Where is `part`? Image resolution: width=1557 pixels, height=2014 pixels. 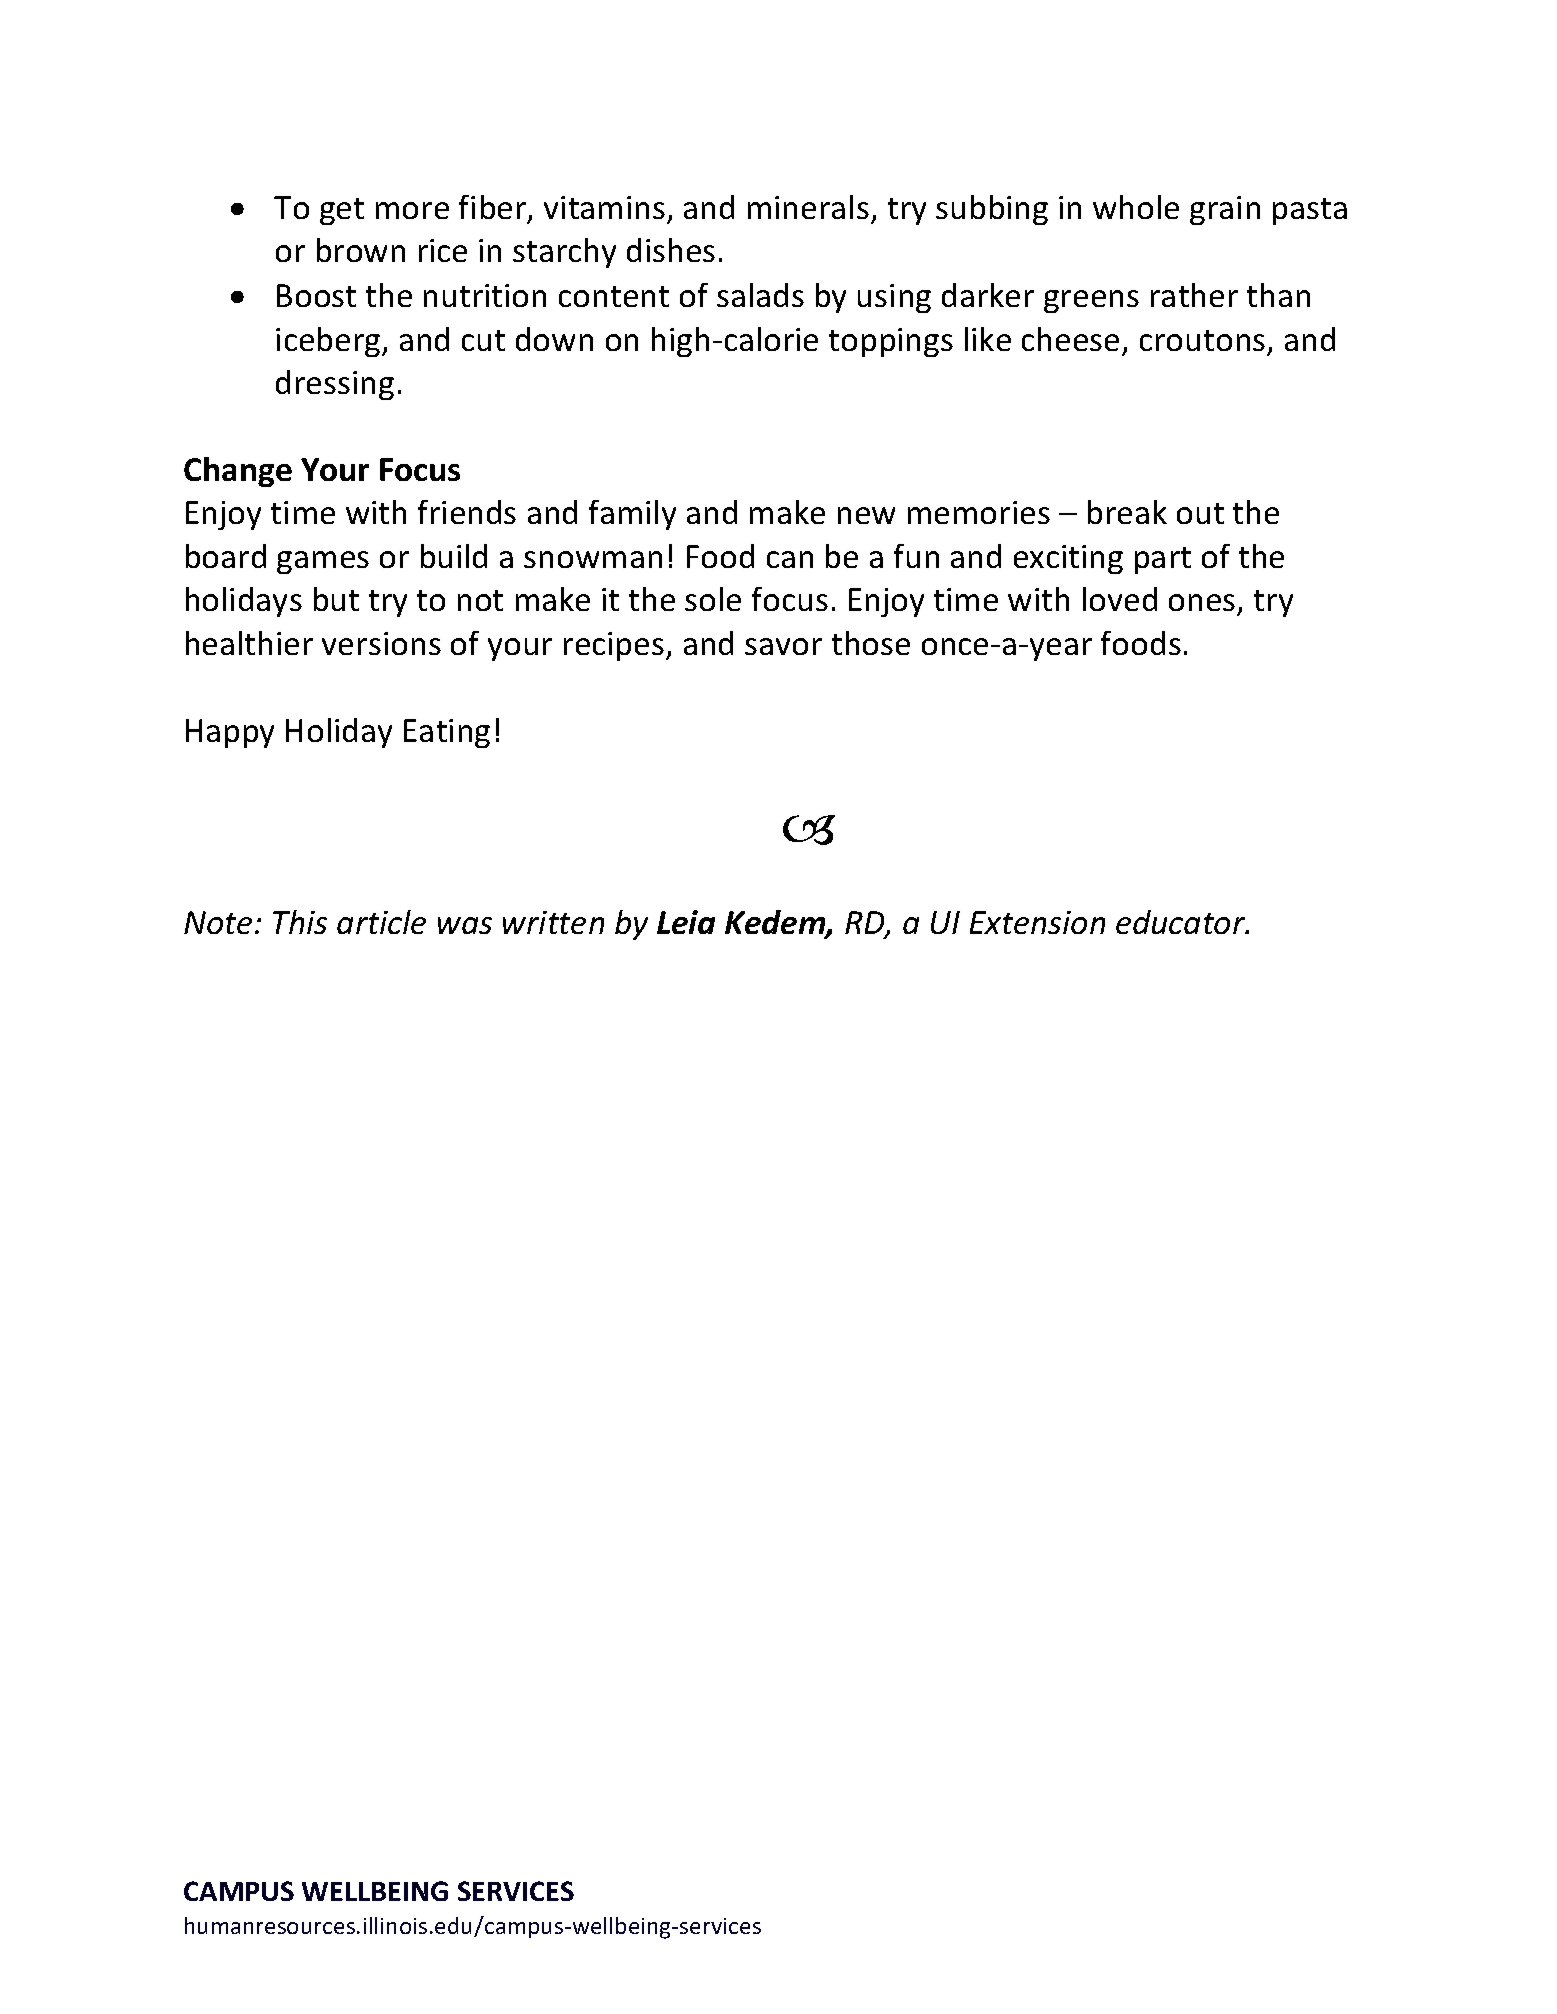 part is located at coordinates (1163, 560).
